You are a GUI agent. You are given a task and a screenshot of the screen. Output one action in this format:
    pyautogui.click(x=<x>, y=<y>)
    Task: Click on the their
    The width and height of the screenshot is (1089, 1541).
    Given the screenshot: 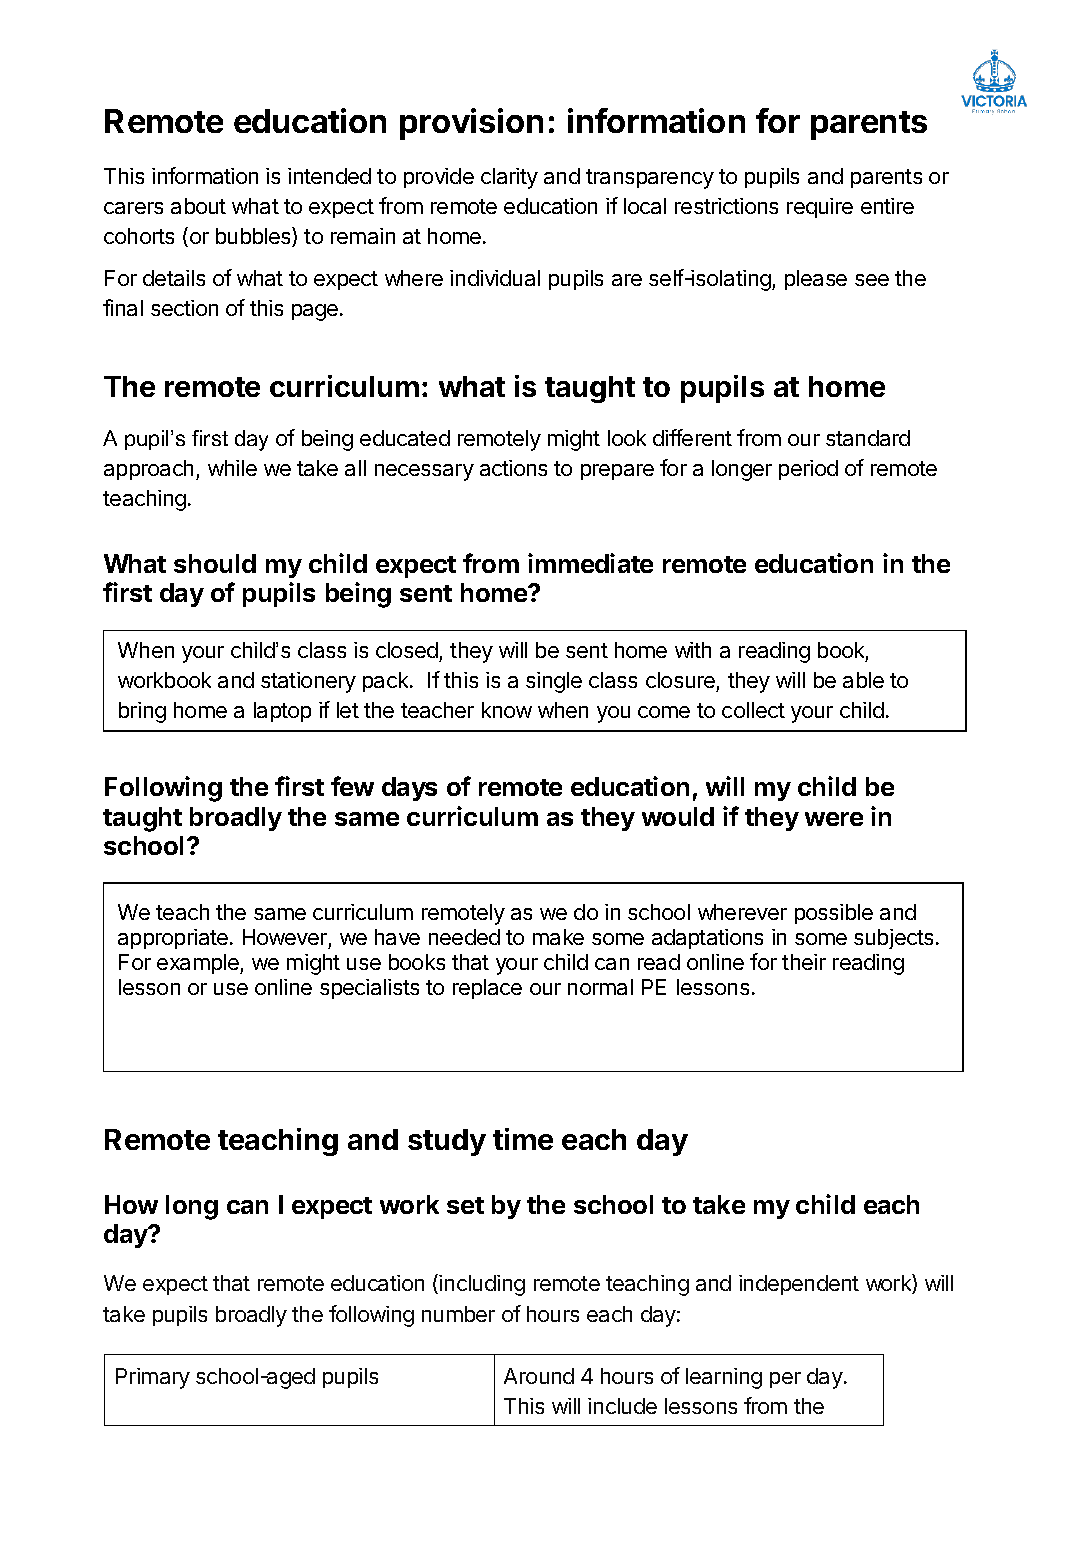 What is the action you would take?
    pyautogui.click(x=804, y=962)
